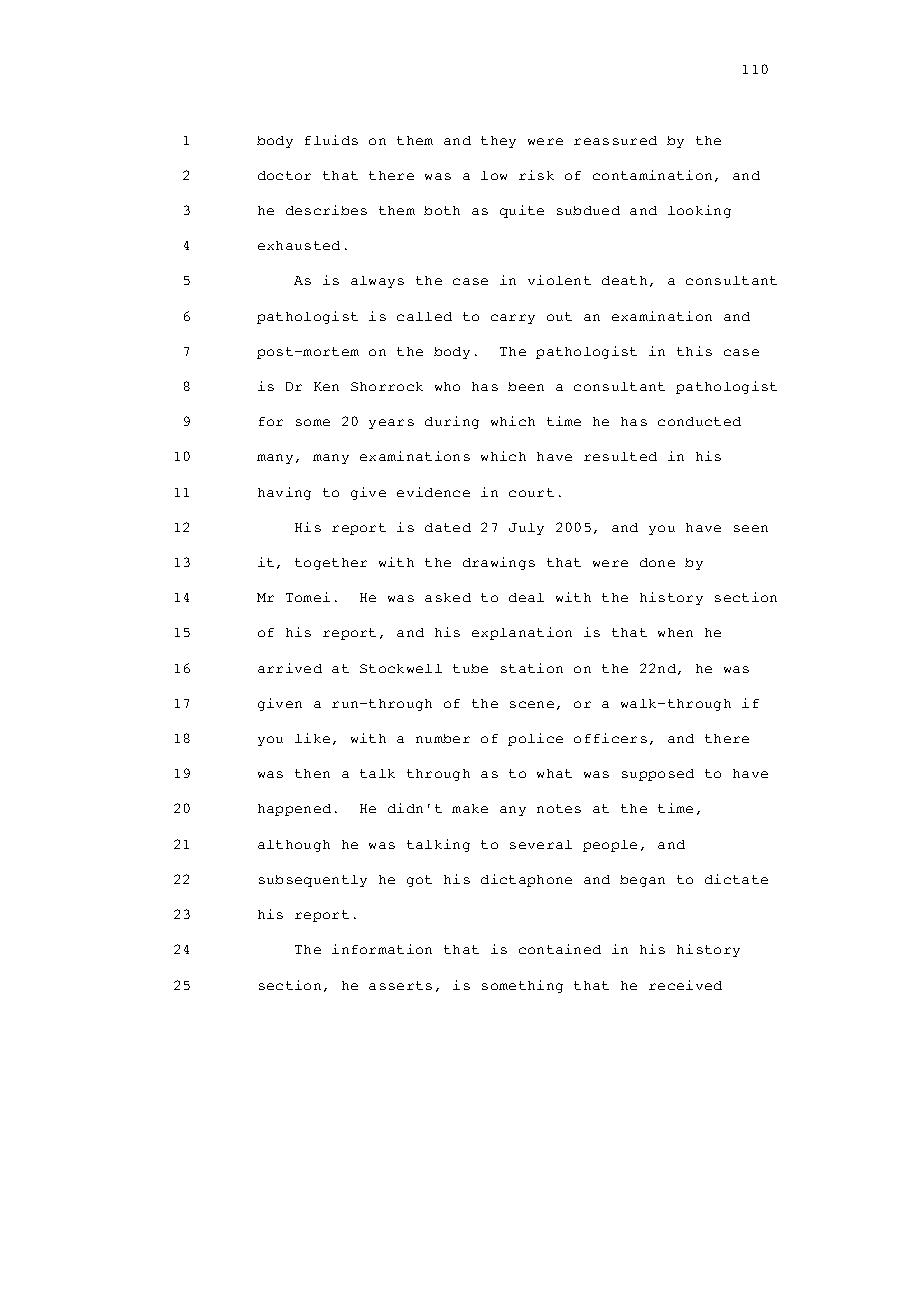 The width and height of the screenshot is (924, 1308). What do you see at coordinates (657, 562) in the screenshot?
I see `done` at bounding box center [657, 562].
